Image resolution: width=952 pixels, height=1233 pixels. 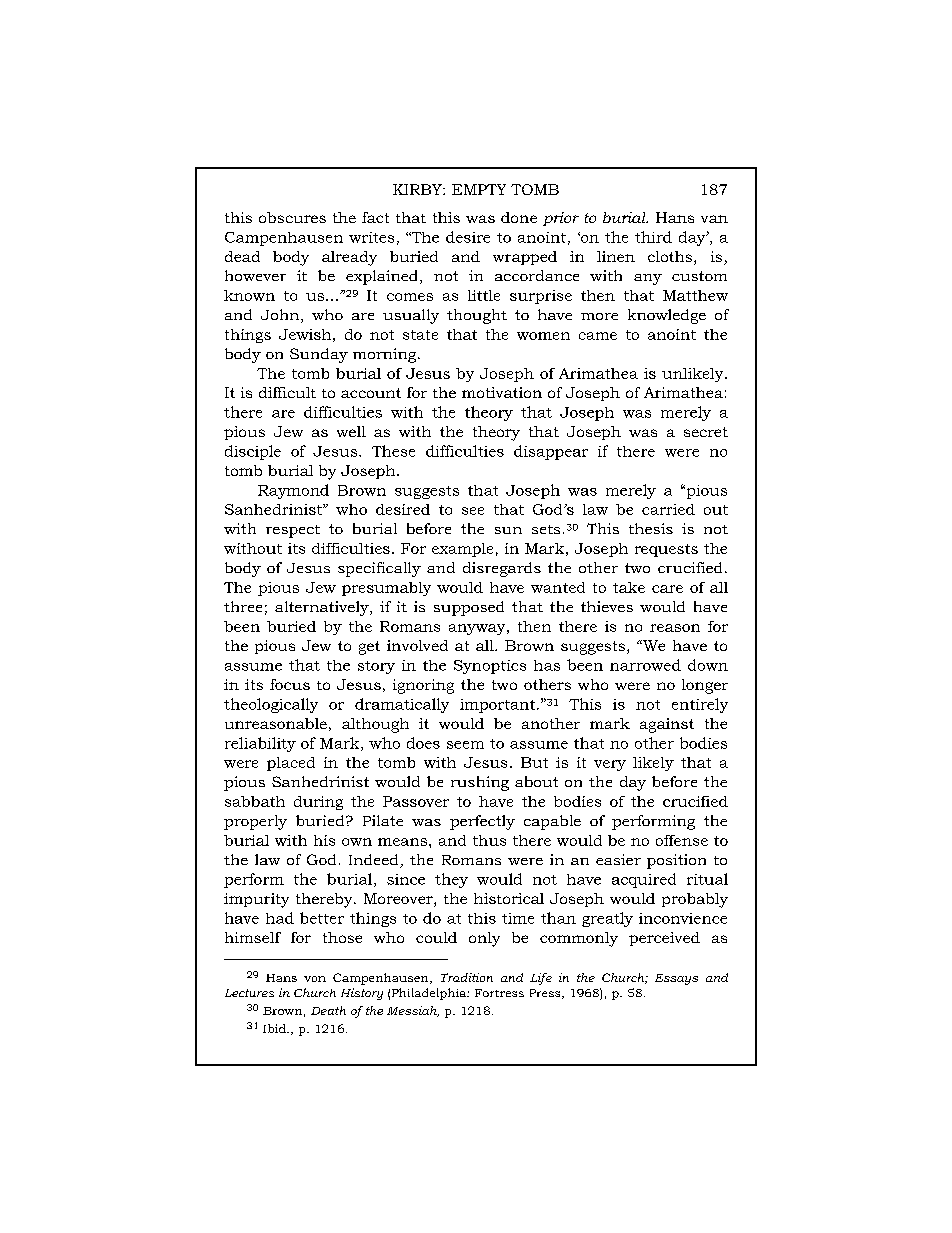 I want to click on obscures, so click(x=292, y=217).
